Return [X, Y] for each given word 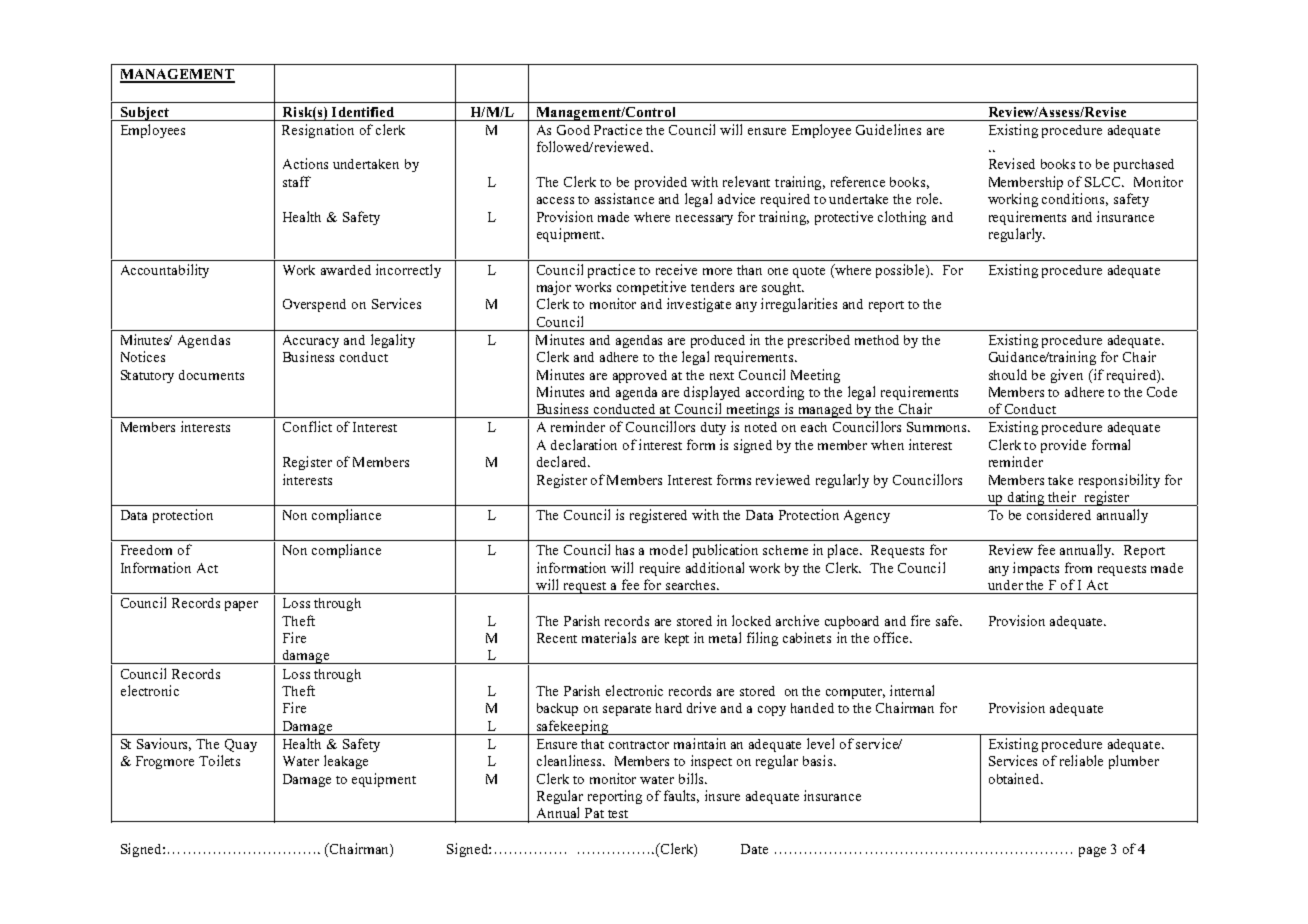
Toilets [219, 760]
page [1092, 852]
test [618, 814]
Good [573, 130]
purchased [1144, 165]
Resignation [318, 131]
